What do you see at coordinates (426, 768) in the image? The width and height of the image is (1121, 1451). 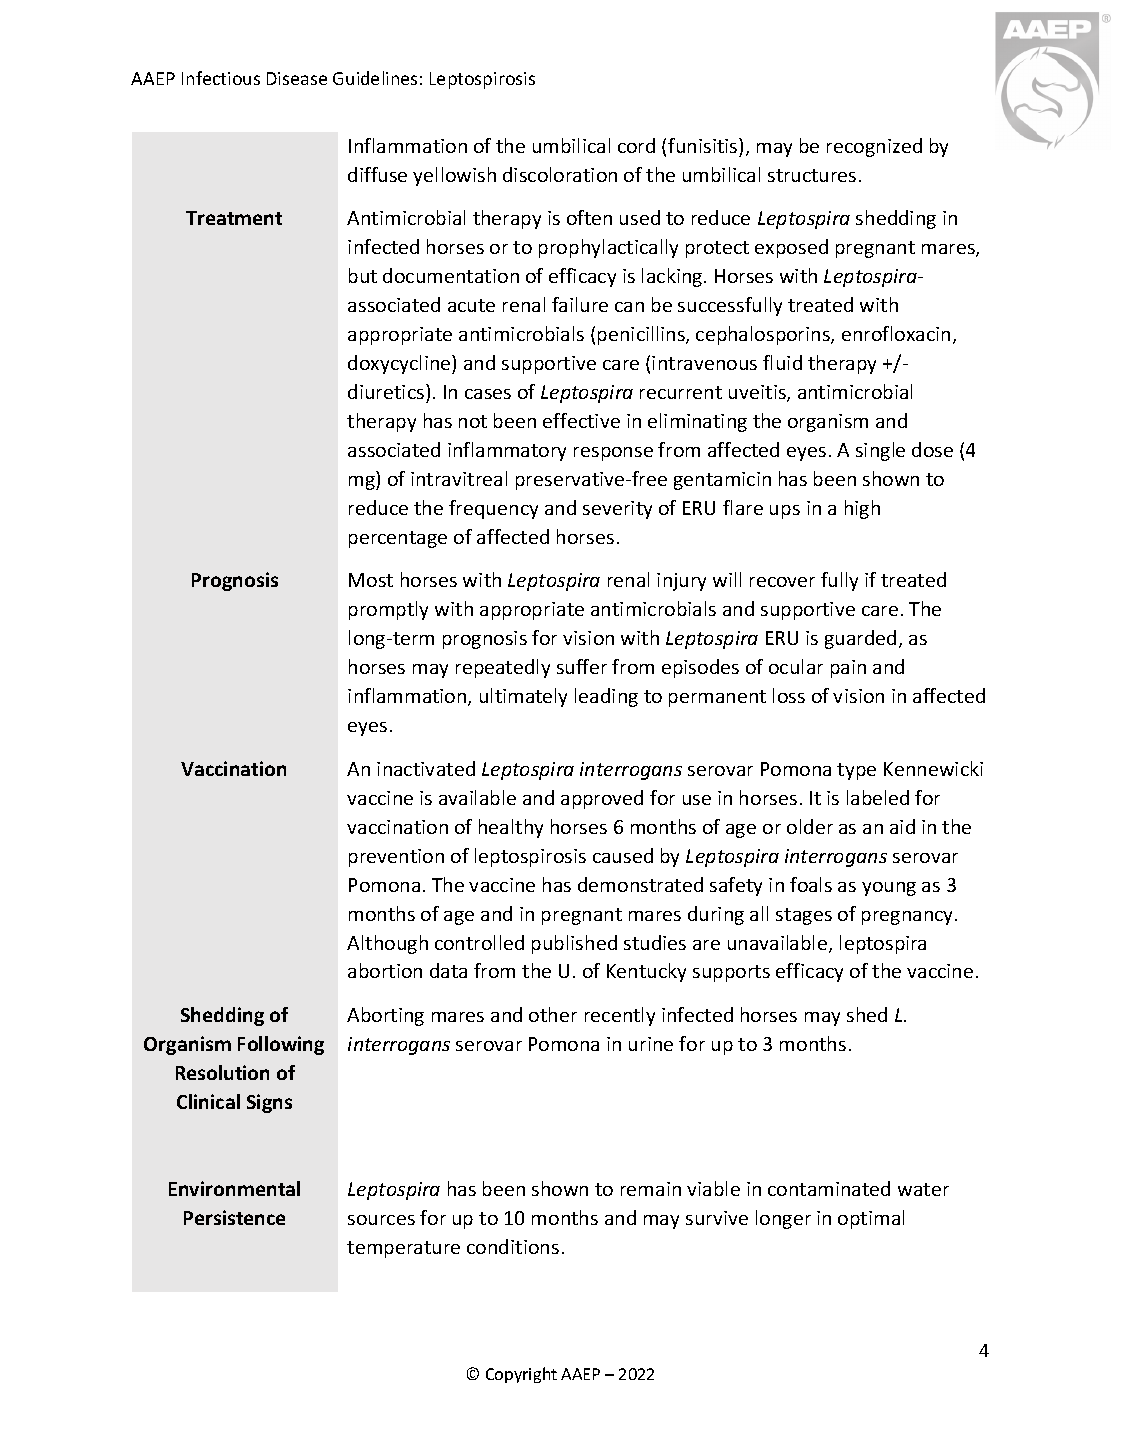 I see `inactivated` at bounding box center [426, 768].
